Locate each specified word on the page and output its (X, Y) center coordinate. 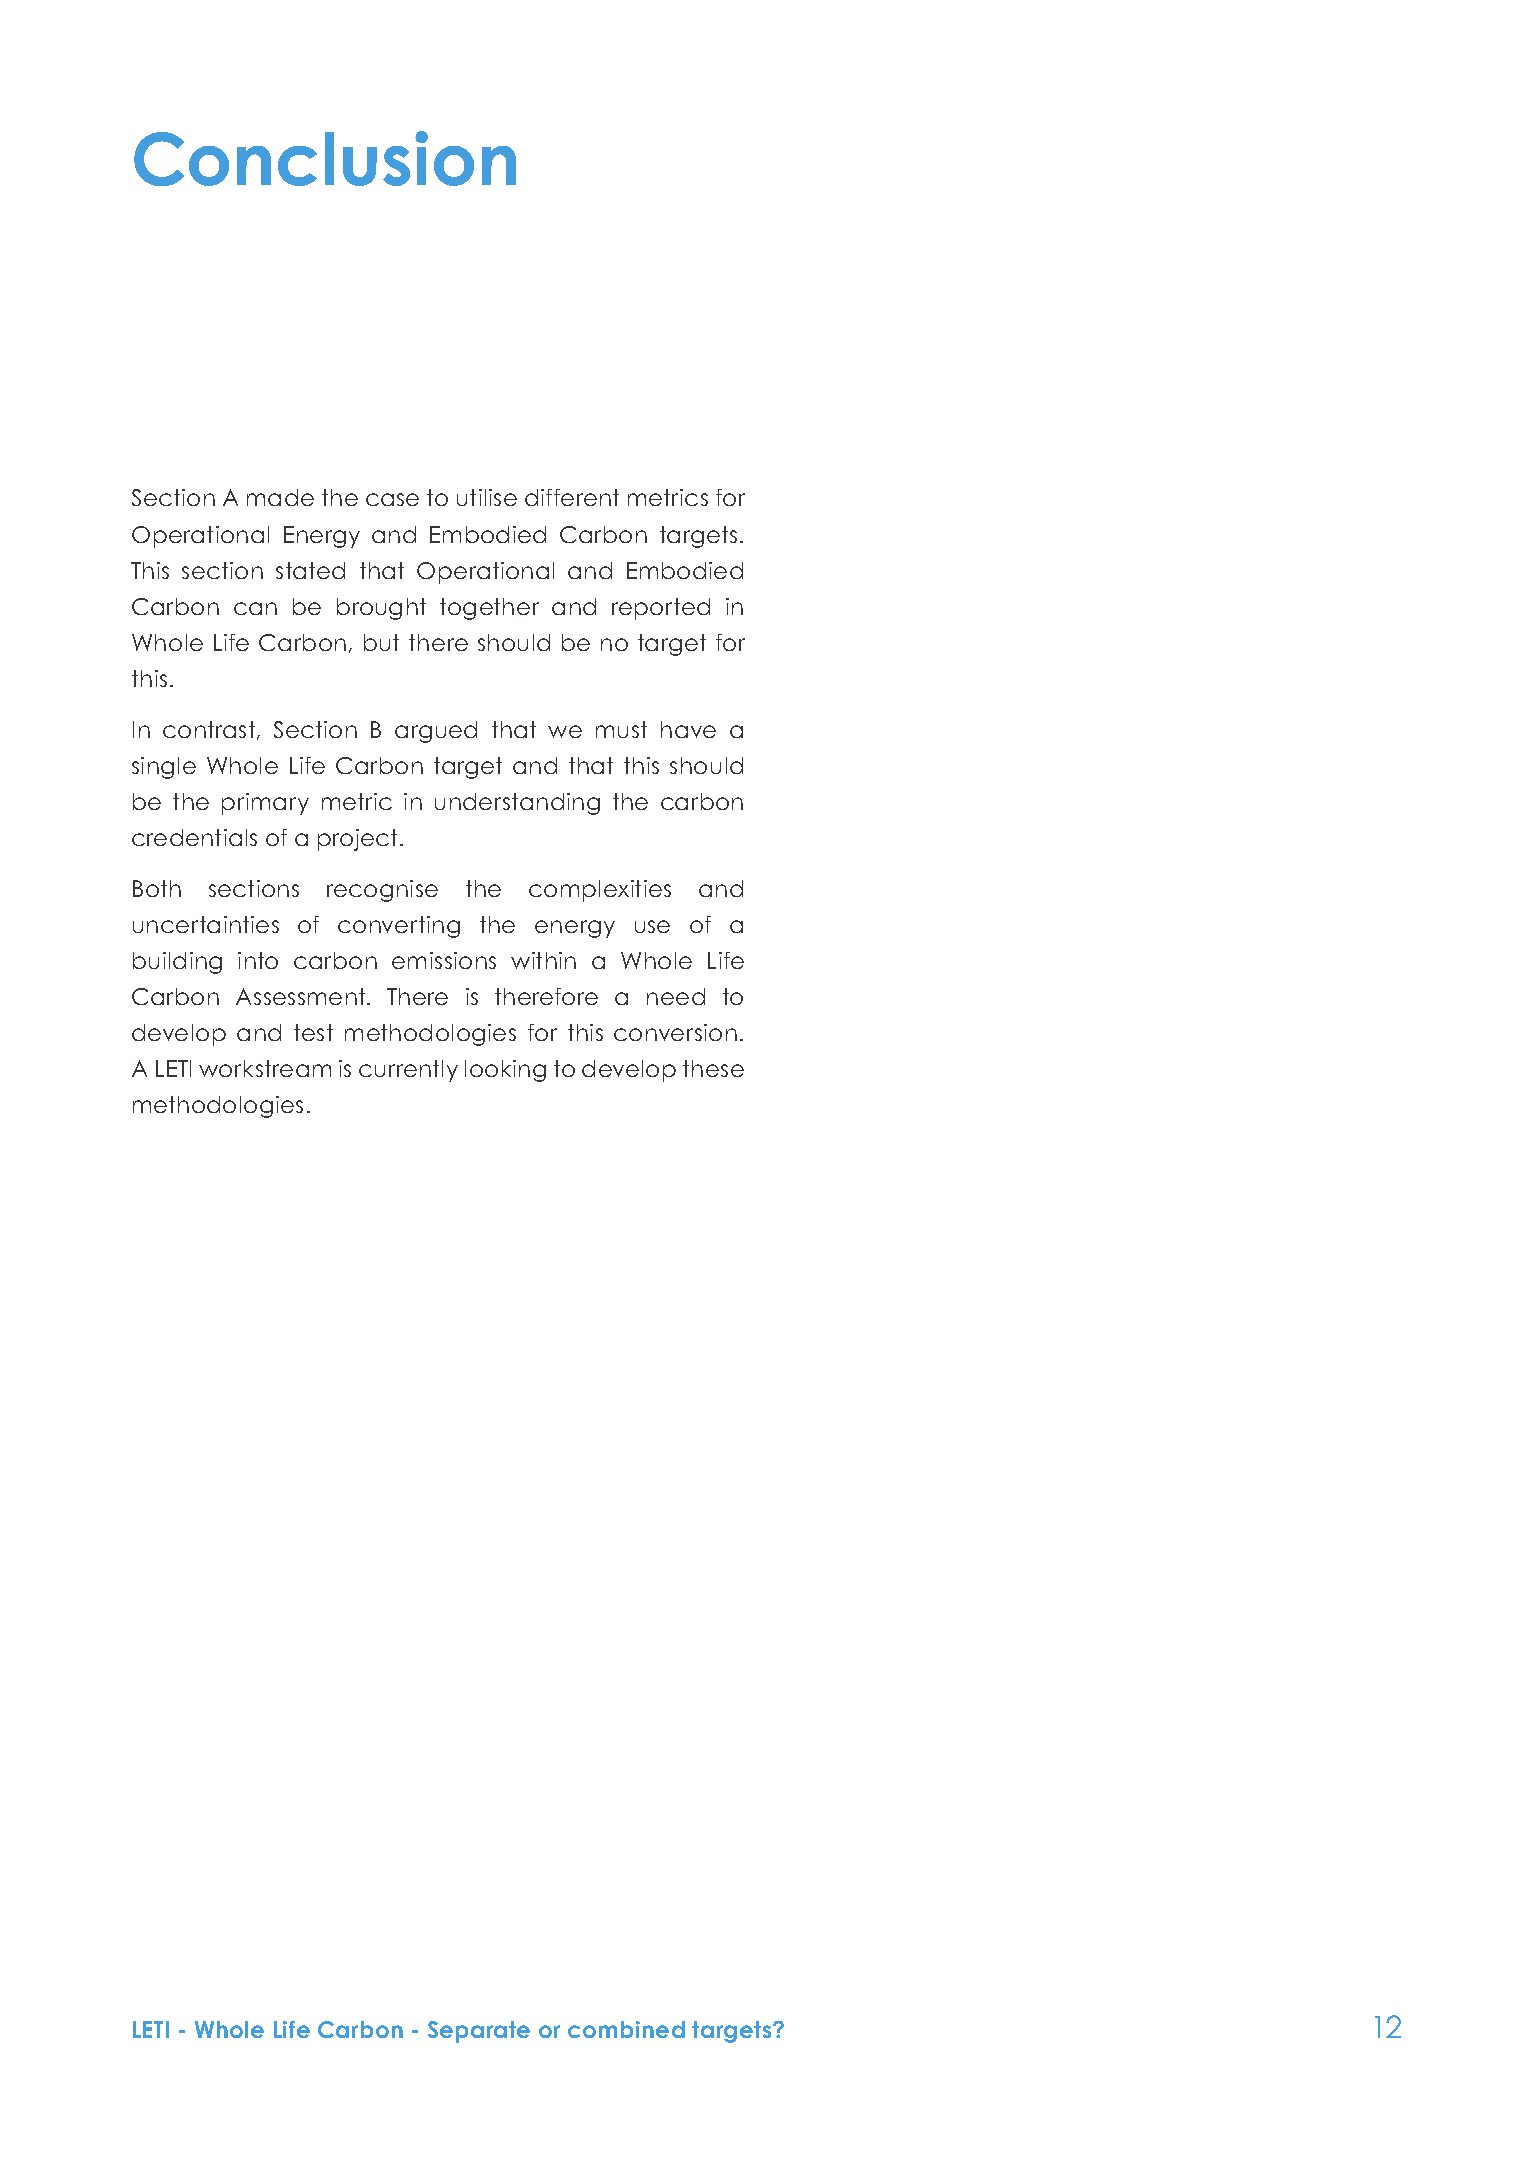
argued (436, 732)
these (713, 1068)
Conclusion (325, 158)
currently (408, 1071)
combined (626, 2029)
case (392, 499)
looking (505, 1071)
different (572, 497)
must (621, 729)
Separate (479, 2032)
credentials (194, 837)
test (313, 1032)
